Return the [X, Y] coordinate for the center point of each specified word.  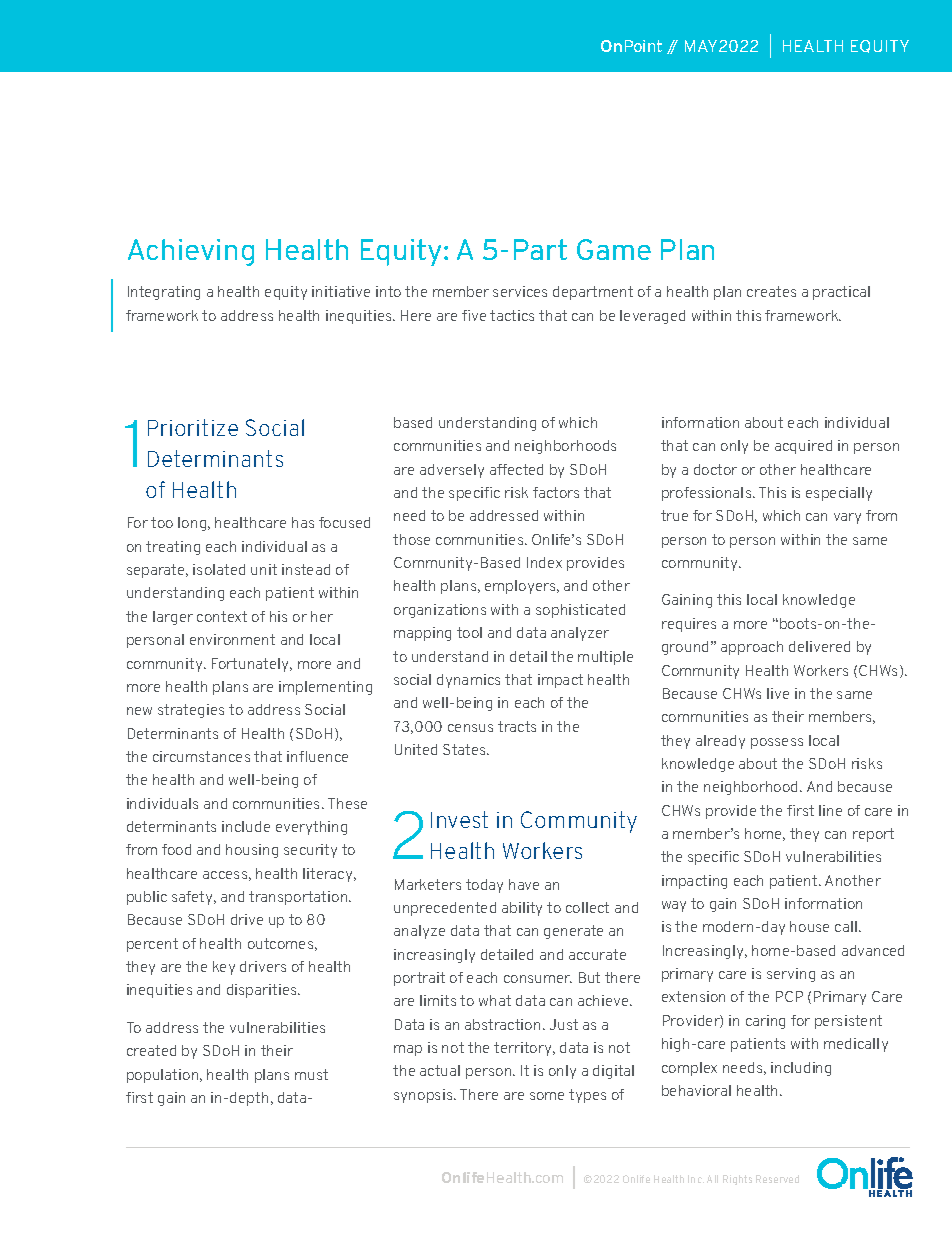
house [809, 926]
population [164, 1076]
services [520, 291]
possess [777, 743]
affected [516, 469]
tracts [517, 726]
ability [522, 909]
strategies [191, 711]
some [547, 1096]
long [193, 524]
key [224, 968]
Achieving [191, 252]
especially [839, 494]
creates [771, 291]
